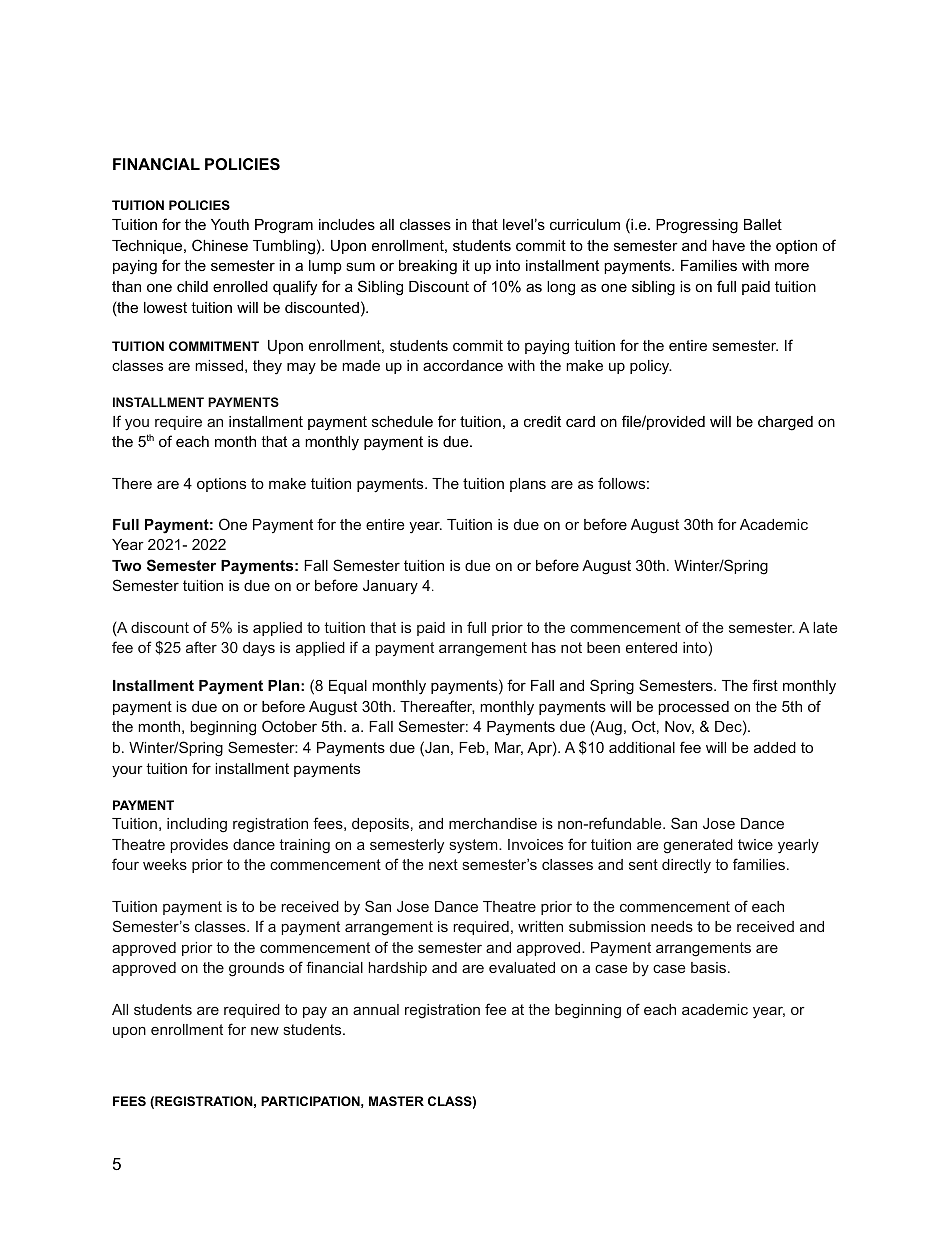  I want to click on has, so click(544, 647).
